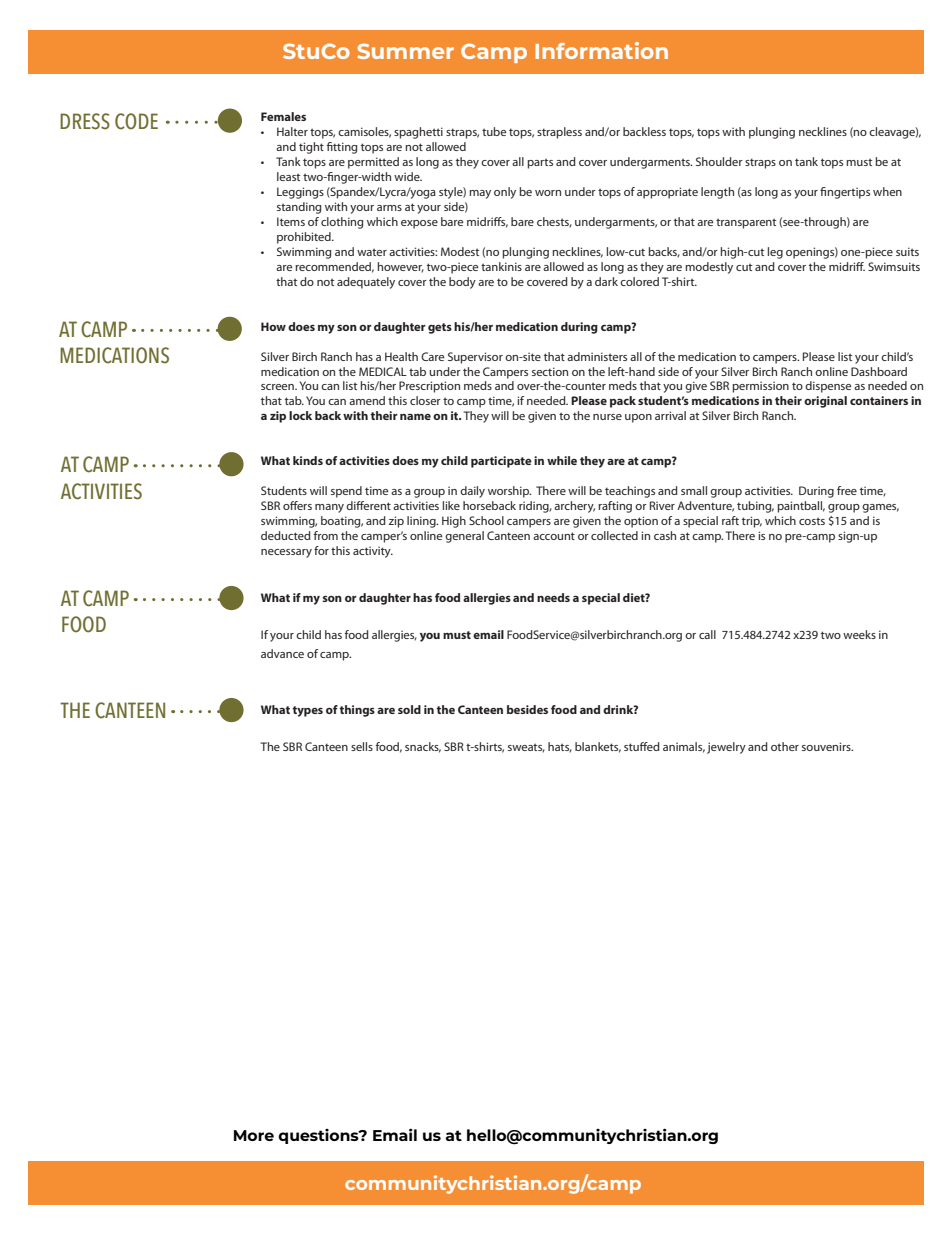  What do you see at coordinates (278, 387) in the image?
I see `screen` at bounding box center [278, 387].
